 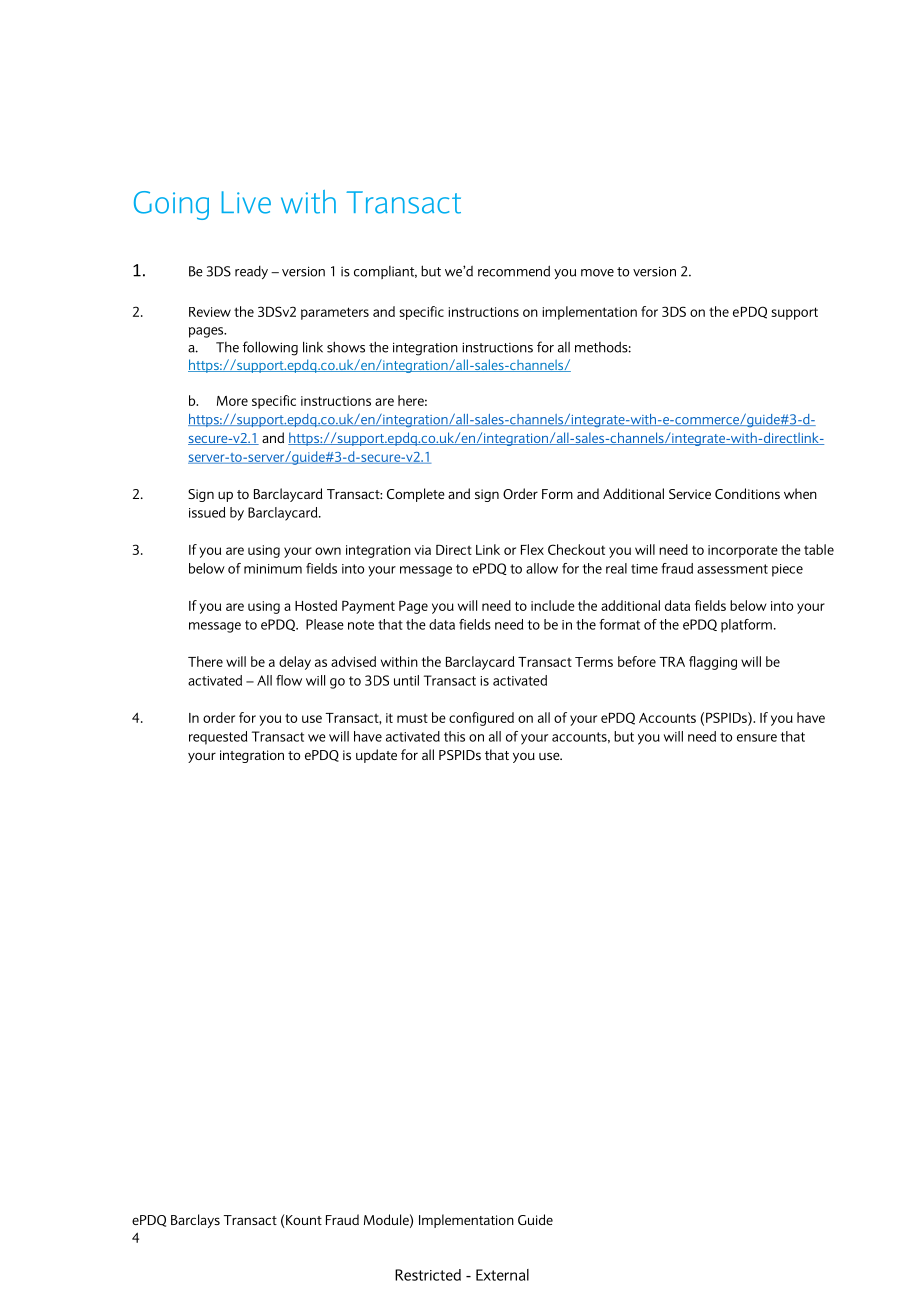 I want to click on requested, so click(x=218, y=738).
